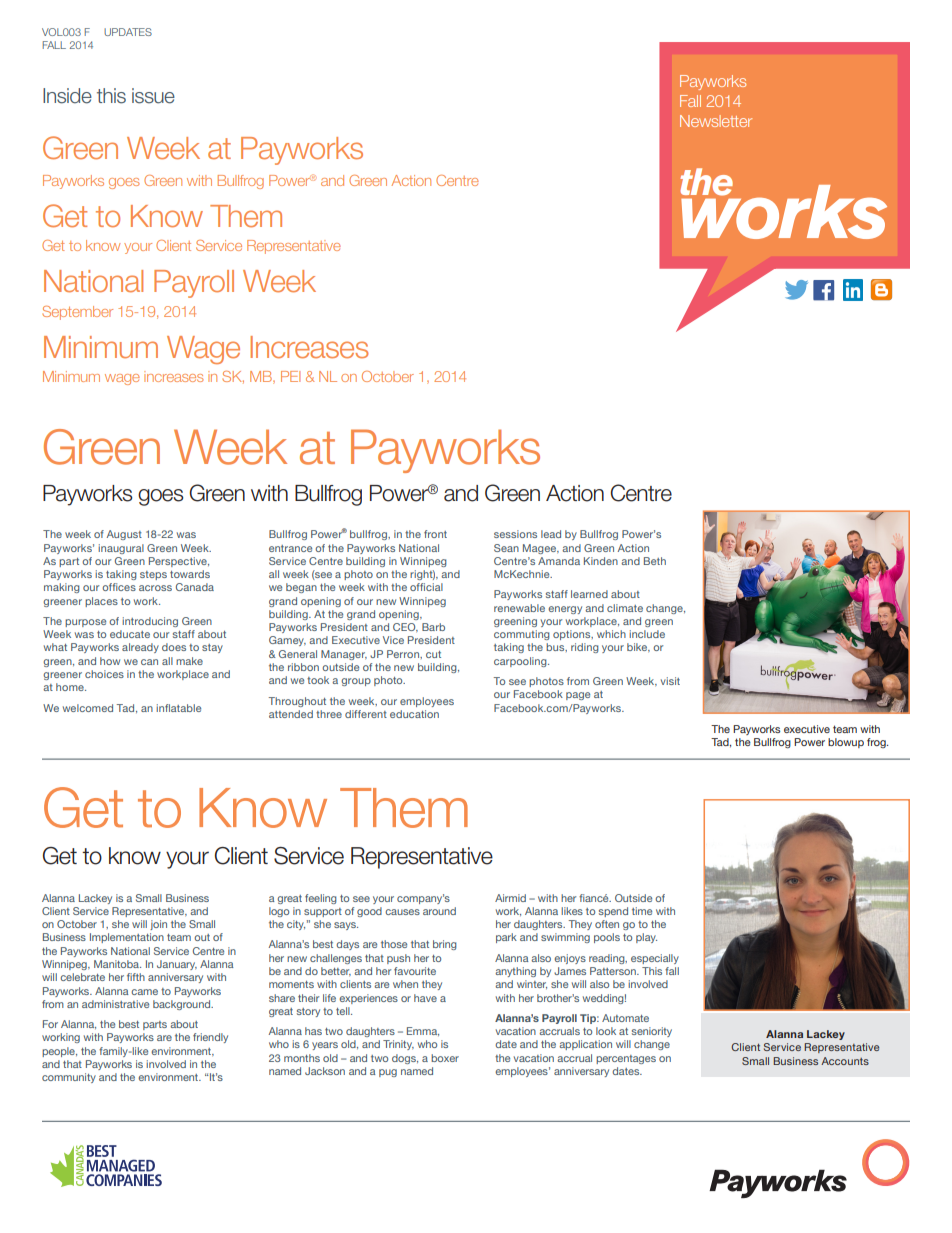  What do you see at coordinates (153, 96) in the screenshot?
I see `issue` at bounding box center [153, 96].
